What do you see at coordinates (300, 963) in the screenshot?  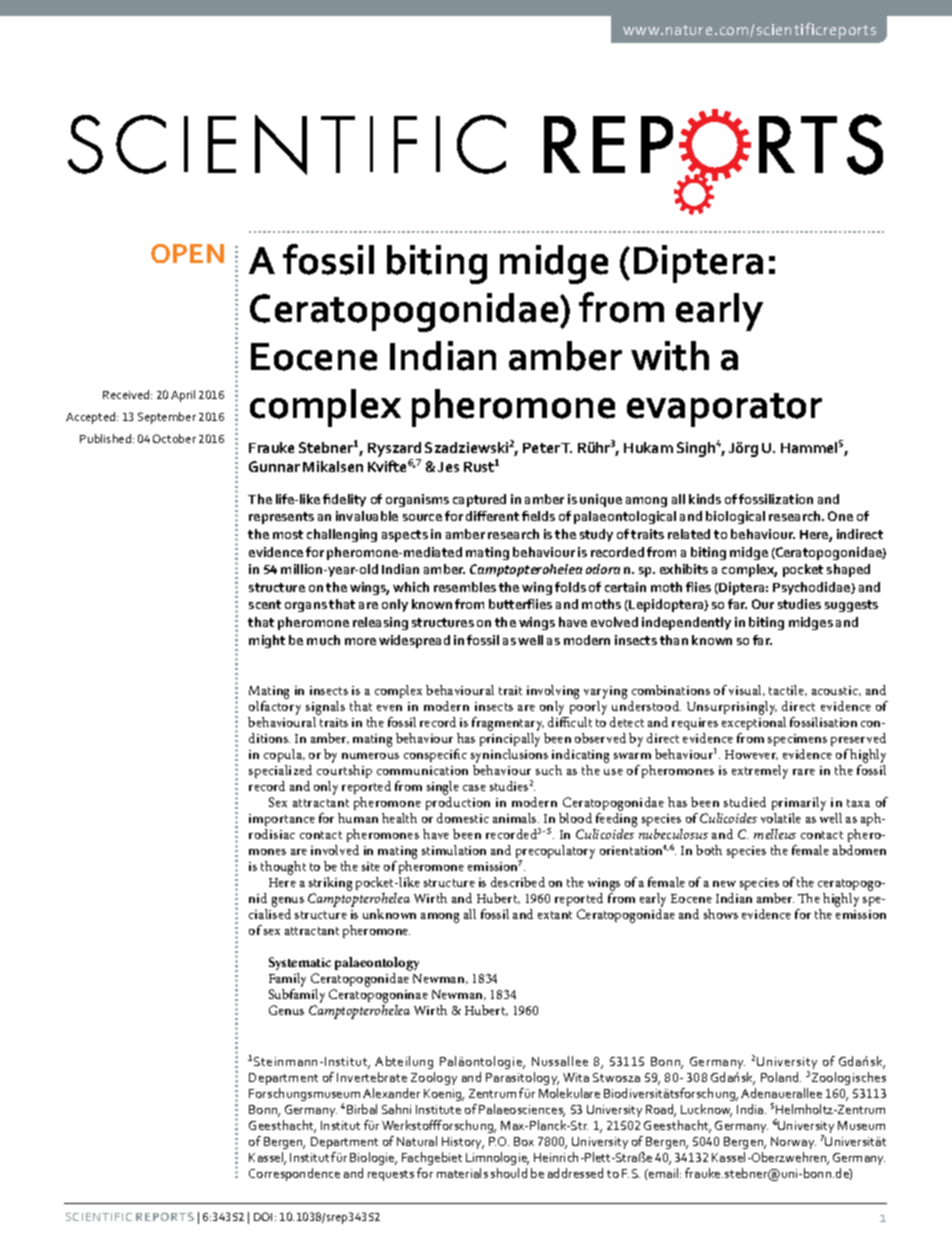 I see `Systematic` at bounding box center [300, 963].
